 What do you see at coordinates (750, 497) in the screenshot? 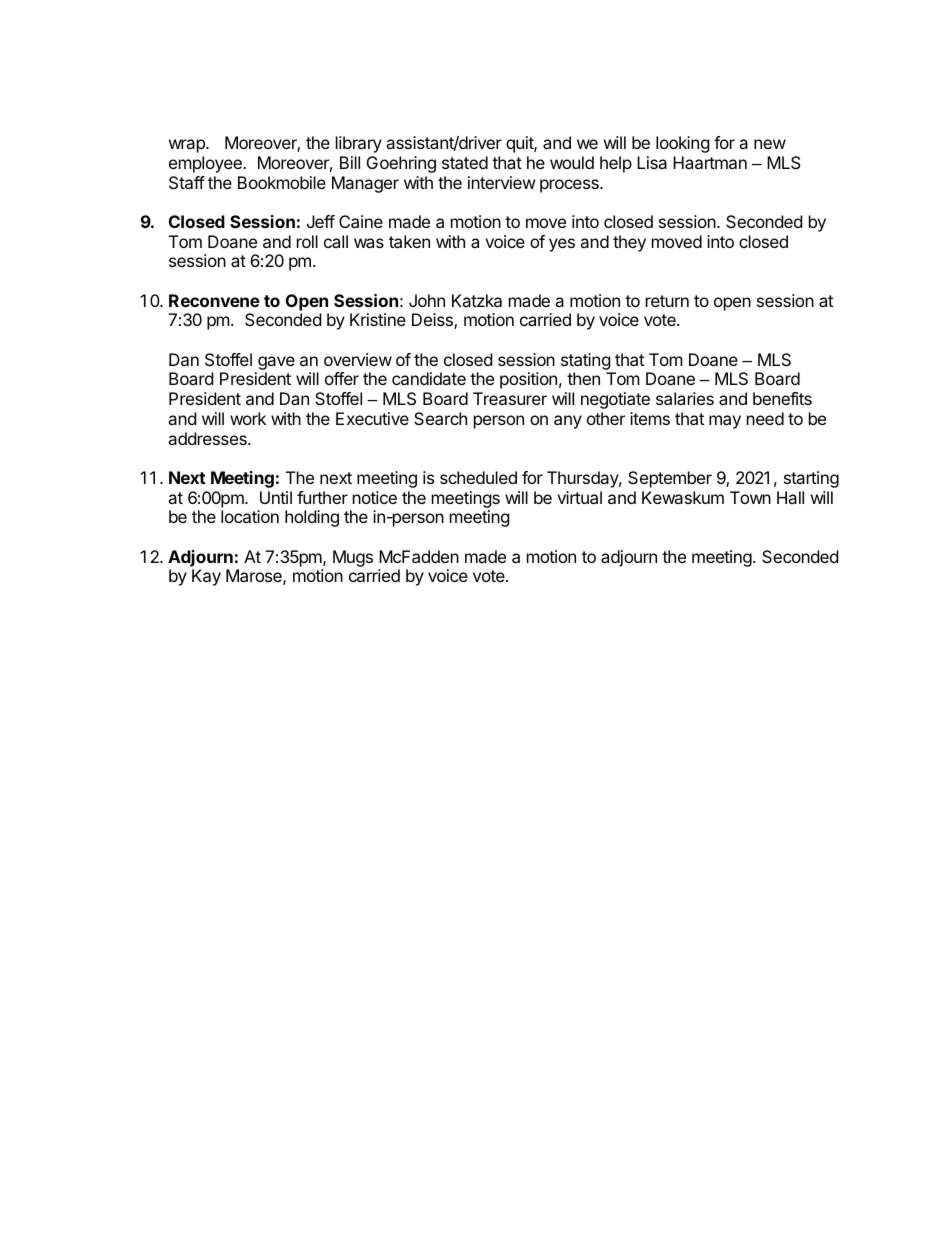
I see `Town` at bounding box center [750, 497].
